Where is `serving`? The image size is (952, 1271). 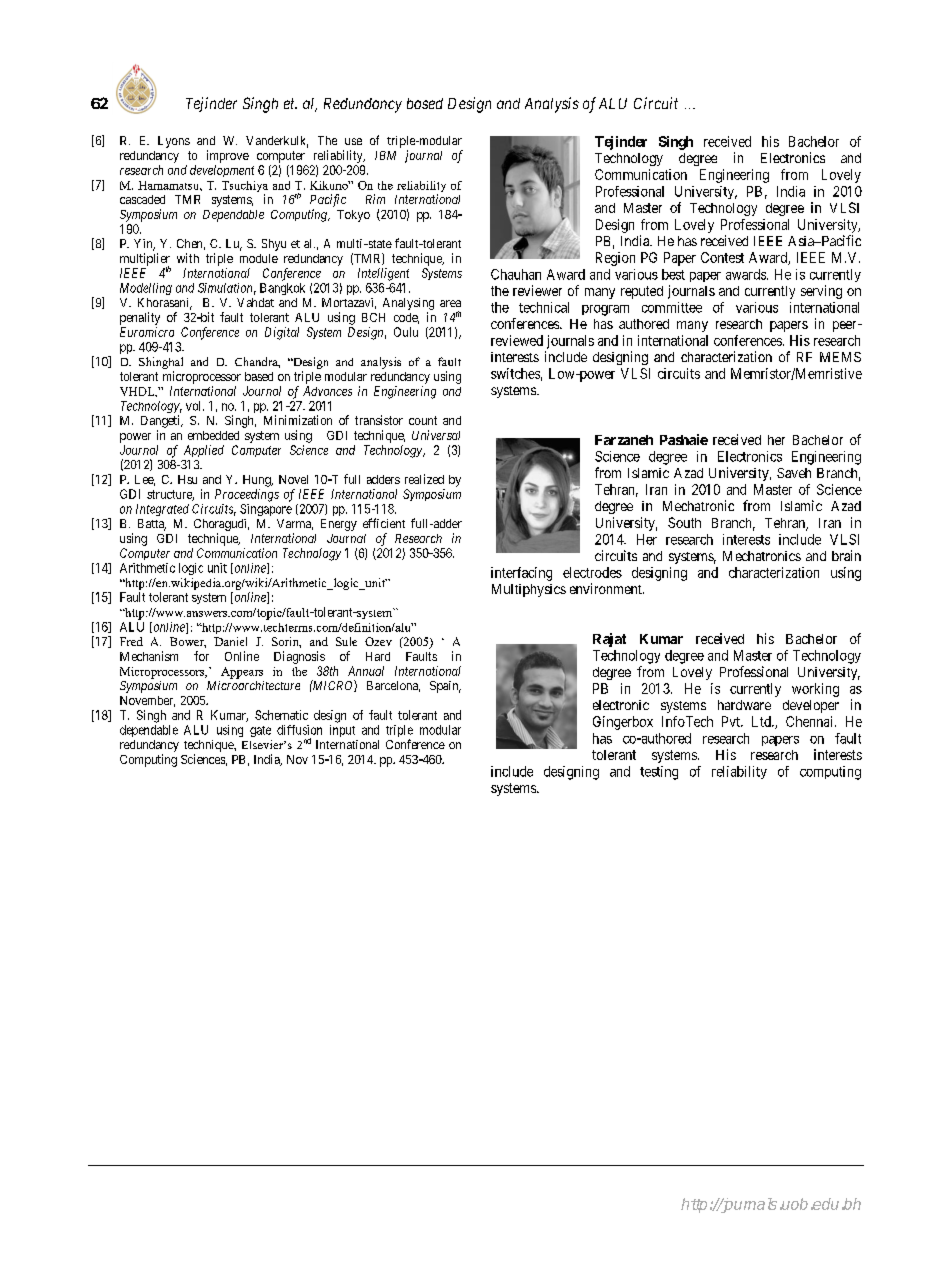 serving is located at coordinates (821, 292).
